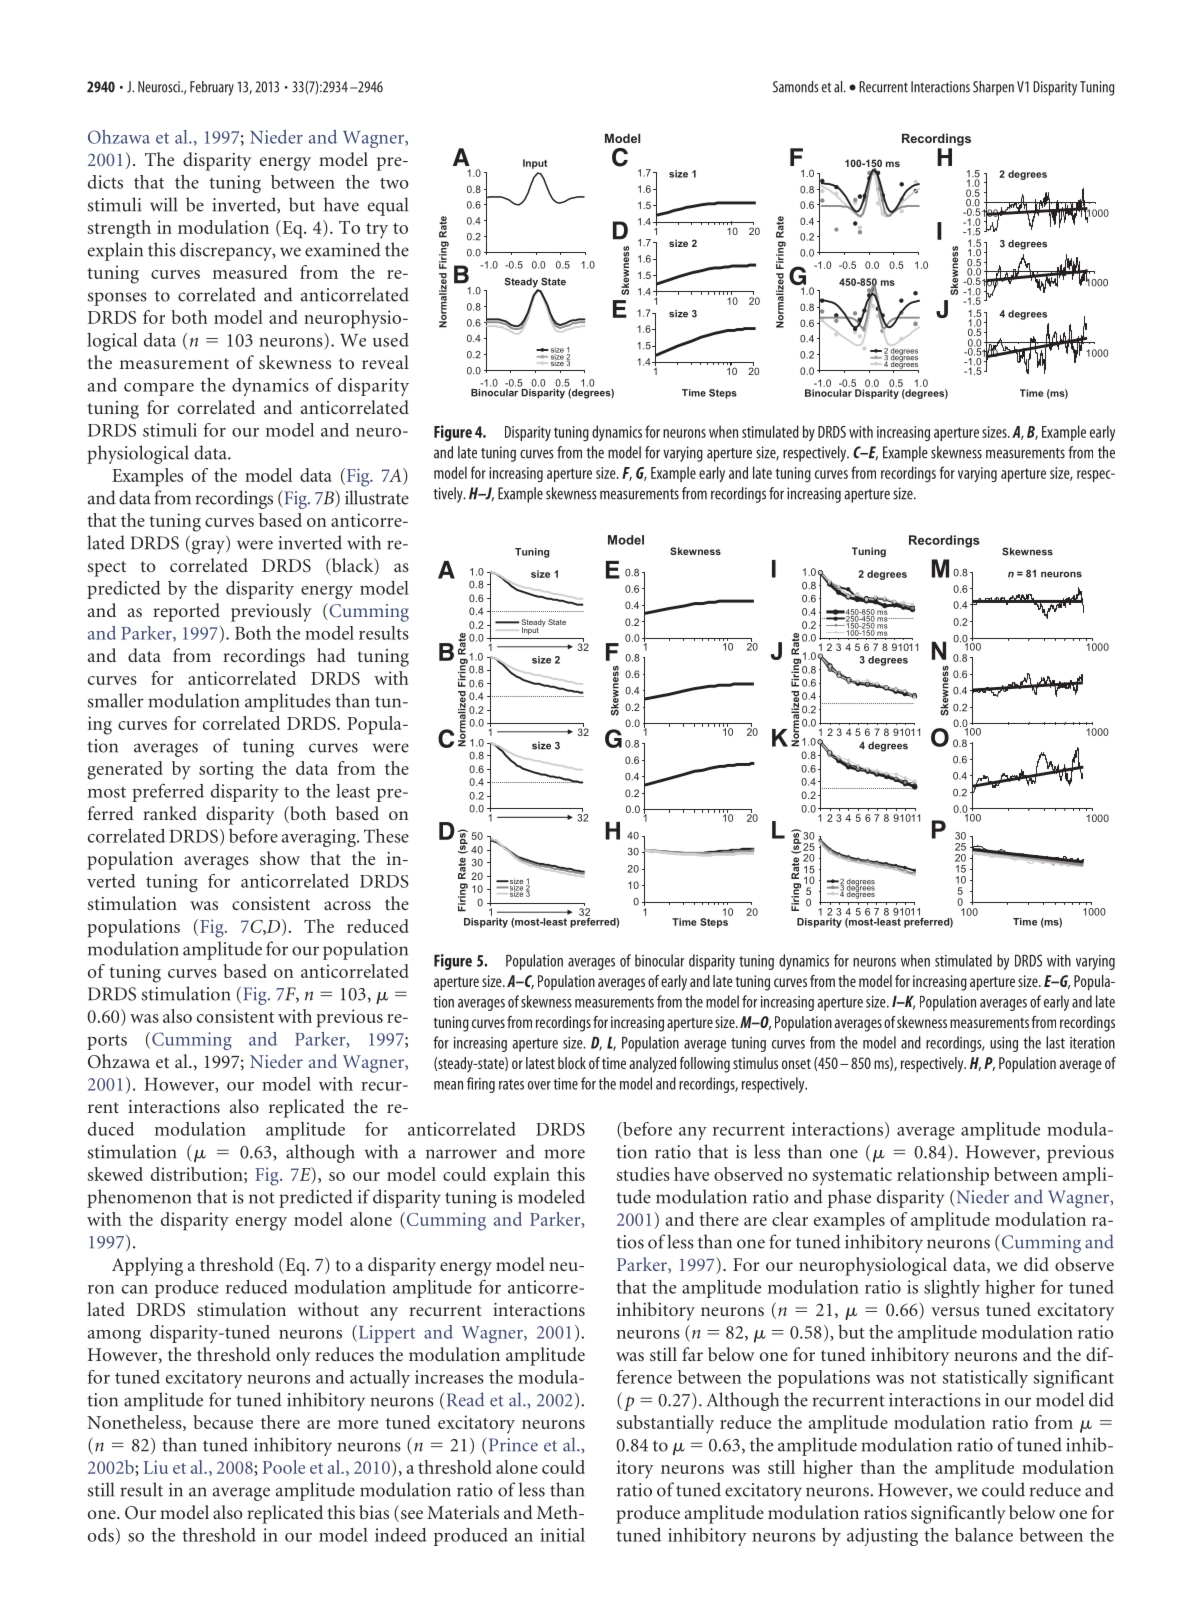 This image has height=1605, width=1199. I want to click on gray, so click(209, 547).
